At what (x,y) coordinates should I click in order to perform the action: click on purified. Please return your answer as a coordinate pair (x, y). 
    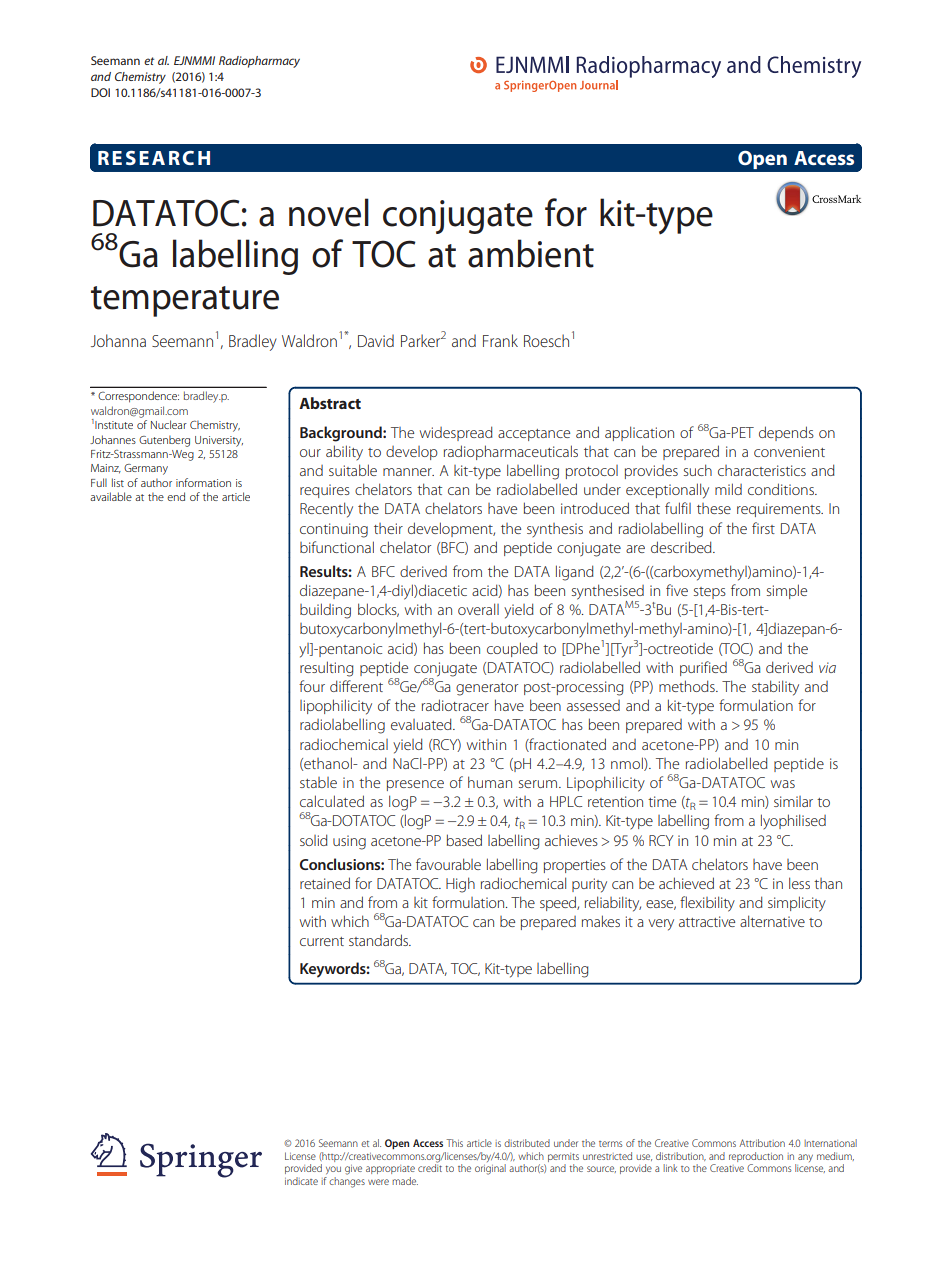
    Looking at the image, I should click on (703, 668).
